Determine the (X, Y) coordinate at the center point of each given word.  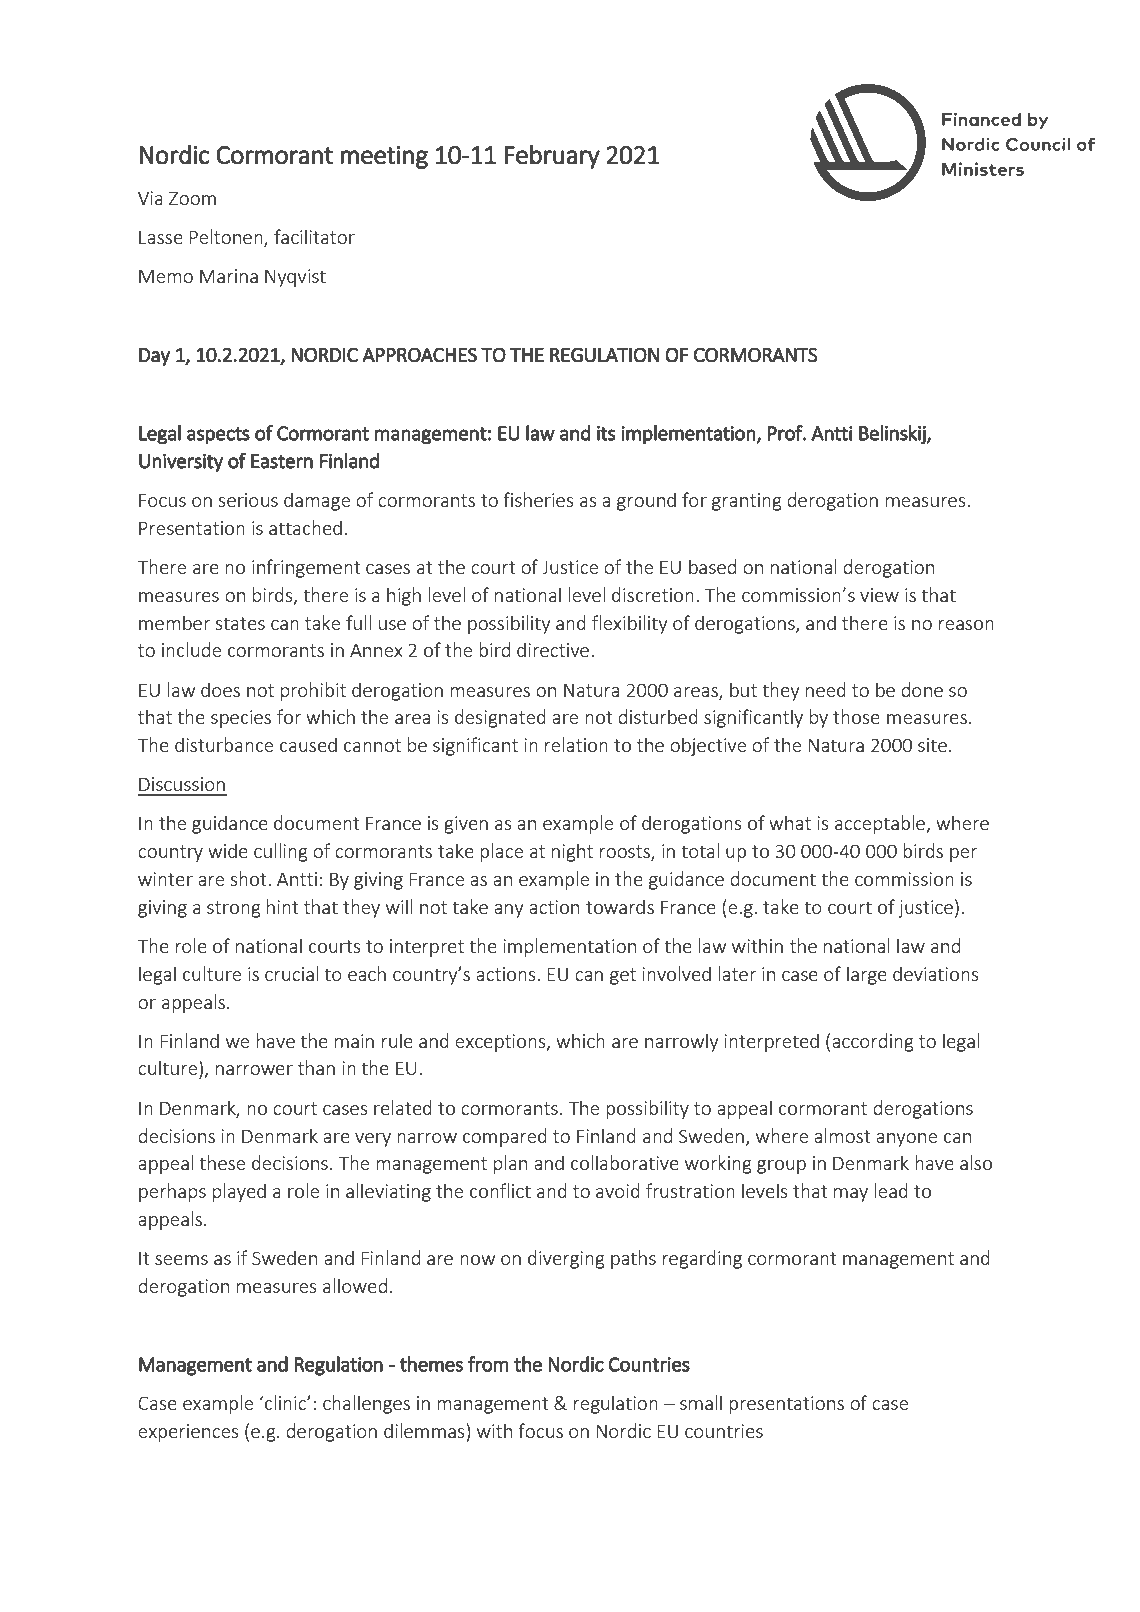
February (552, 156)
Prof (786, 433)
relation (576, 744)
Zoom (192, 198)
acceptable (881, 824)
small (701, 1402)
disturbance (224, 744)
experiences (188, 1433)
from (488, 1364)
